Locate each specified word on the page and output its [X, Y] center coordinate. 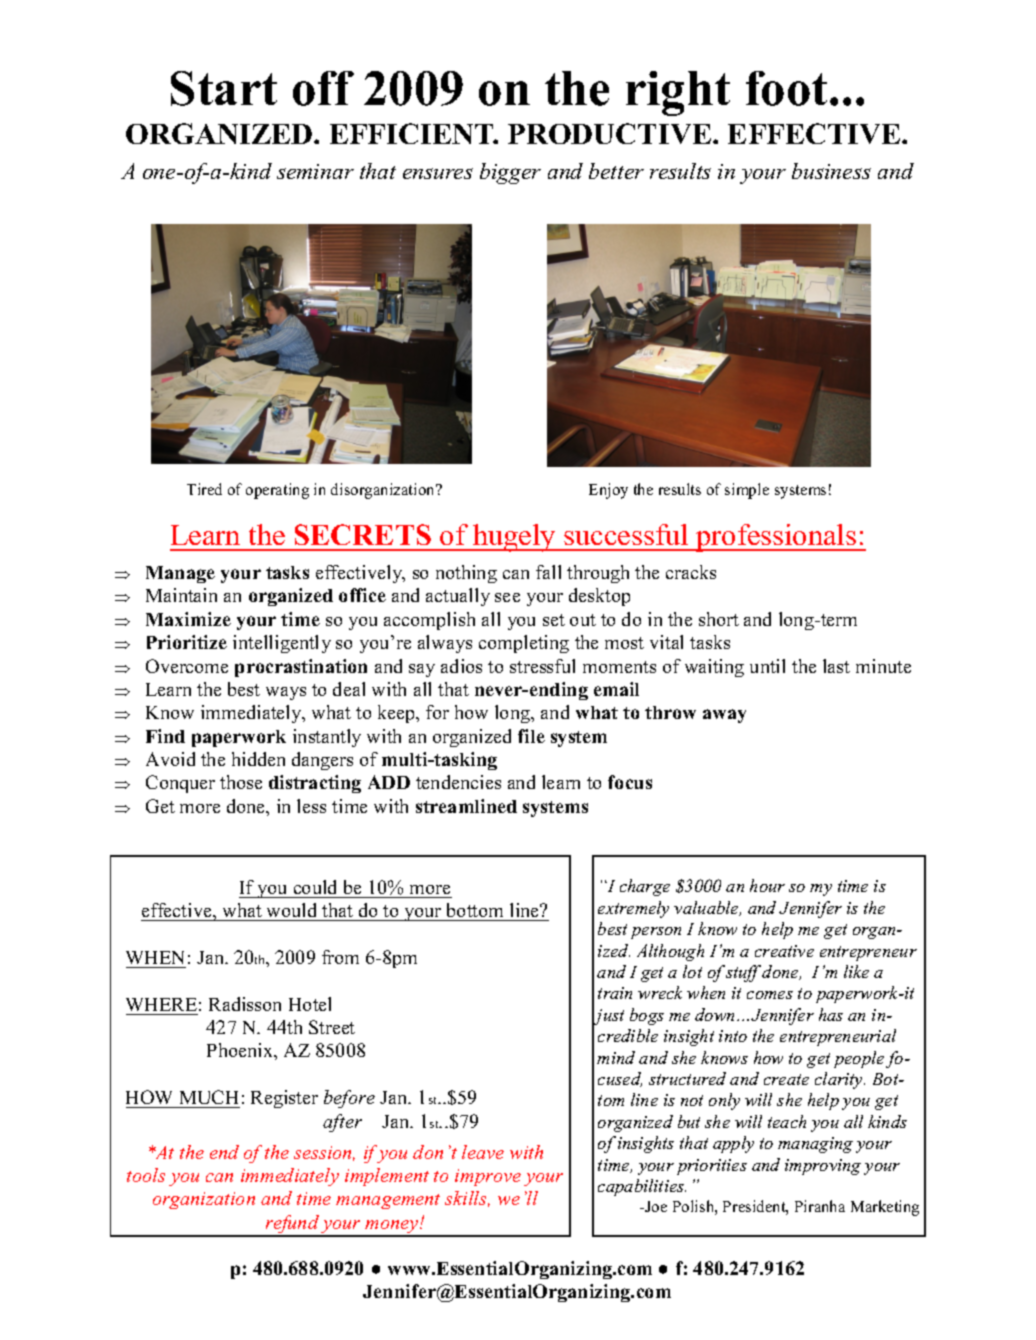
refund [292, 1225]
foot [788, 88]
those [241, 782]
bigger [510, 173]
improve [488, 1177]
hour [767, 885]
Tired [204, 489]
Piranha [820, 1206]
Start [224, 88]
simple [747, 491]
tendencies [458, 782]
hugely [514, 538]
